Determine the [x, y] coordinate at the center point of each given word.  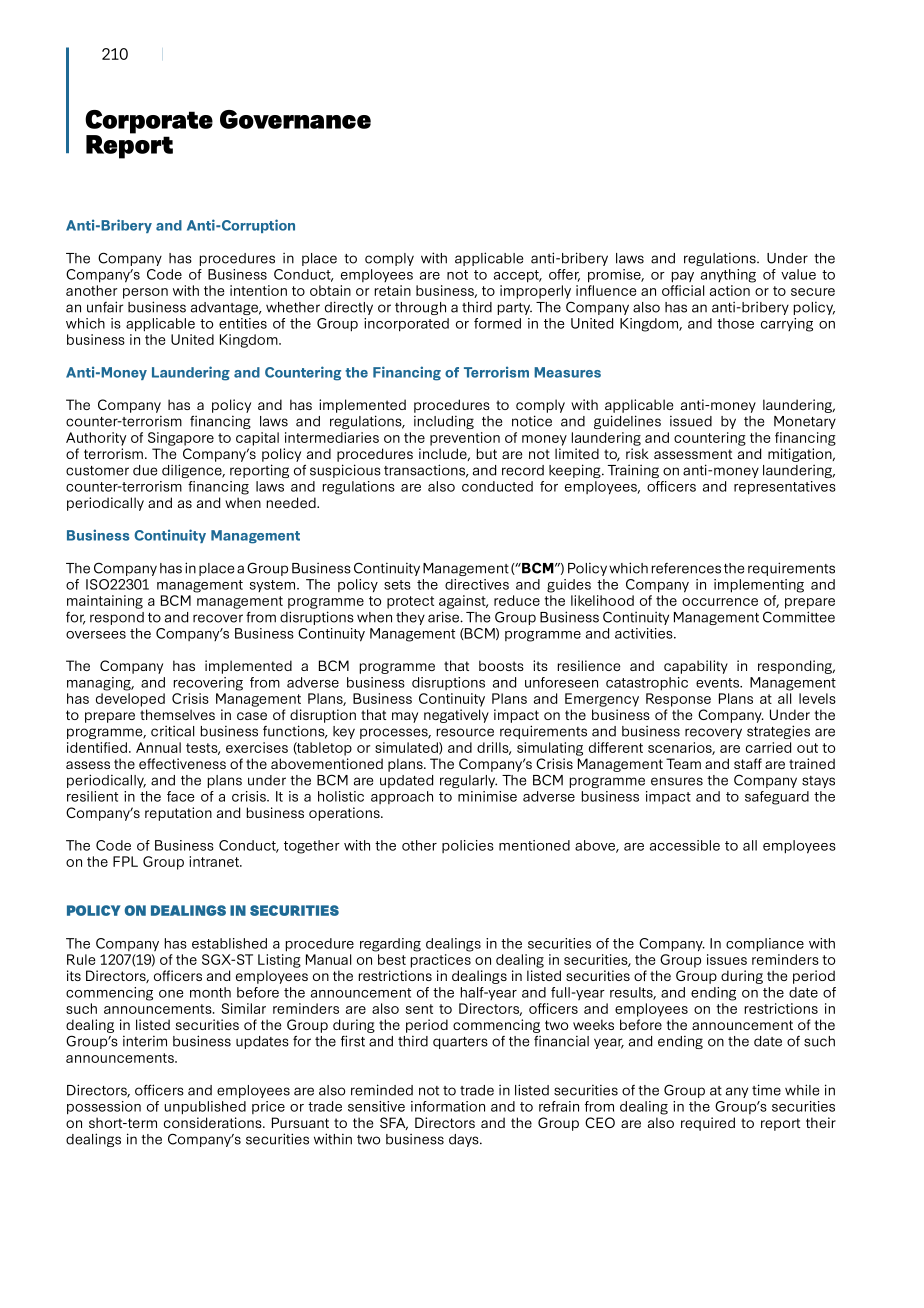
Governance [295, 119]
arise [444, 617]
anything [728, 276]
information [448, 1106]
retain [393, 290]
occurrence [720, 602]
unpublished [205, 1108]
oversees [96, 635]
